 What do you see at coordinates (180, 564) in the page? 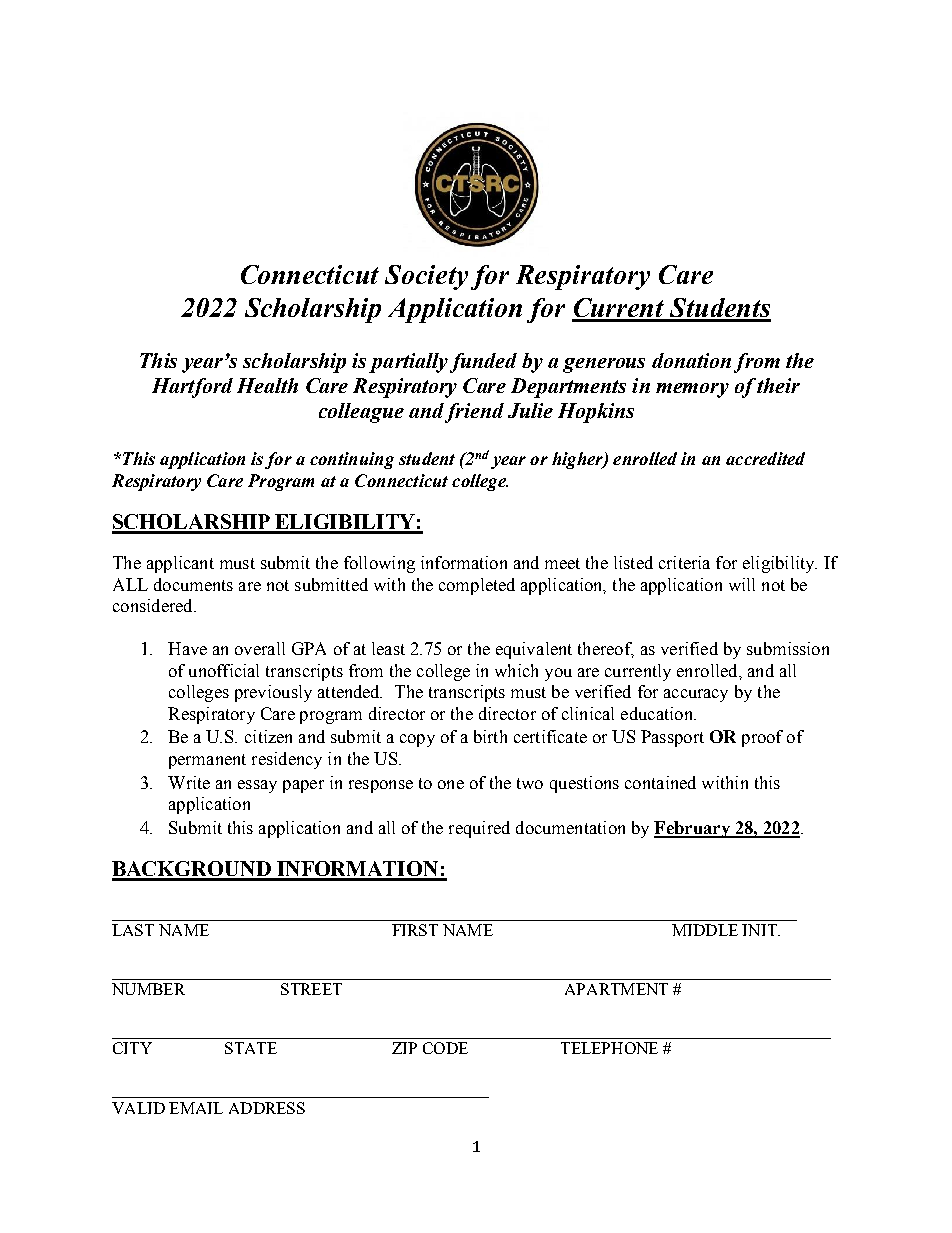
I see `applicant` at bounding box center [180, 564].
